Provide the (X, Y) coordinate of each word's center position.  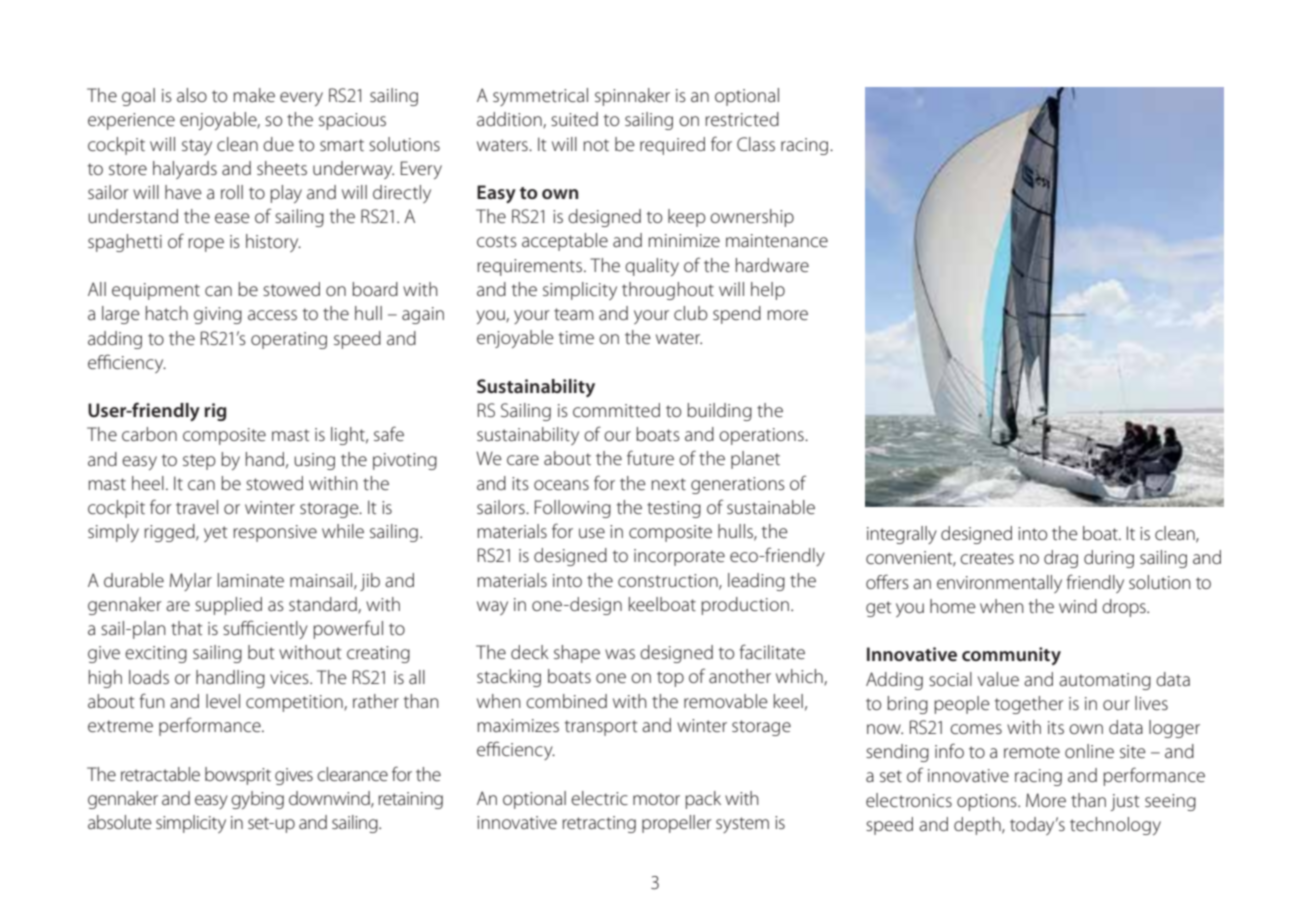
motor (656, 799)
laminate (251, 580)
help (768, 291)
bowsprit (238, 776)
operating (289, 340)
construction (669, 581)
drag (1061, 559)
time (576, 337)
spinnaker (632, 97)
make (254, 95)
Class (756, 144)
